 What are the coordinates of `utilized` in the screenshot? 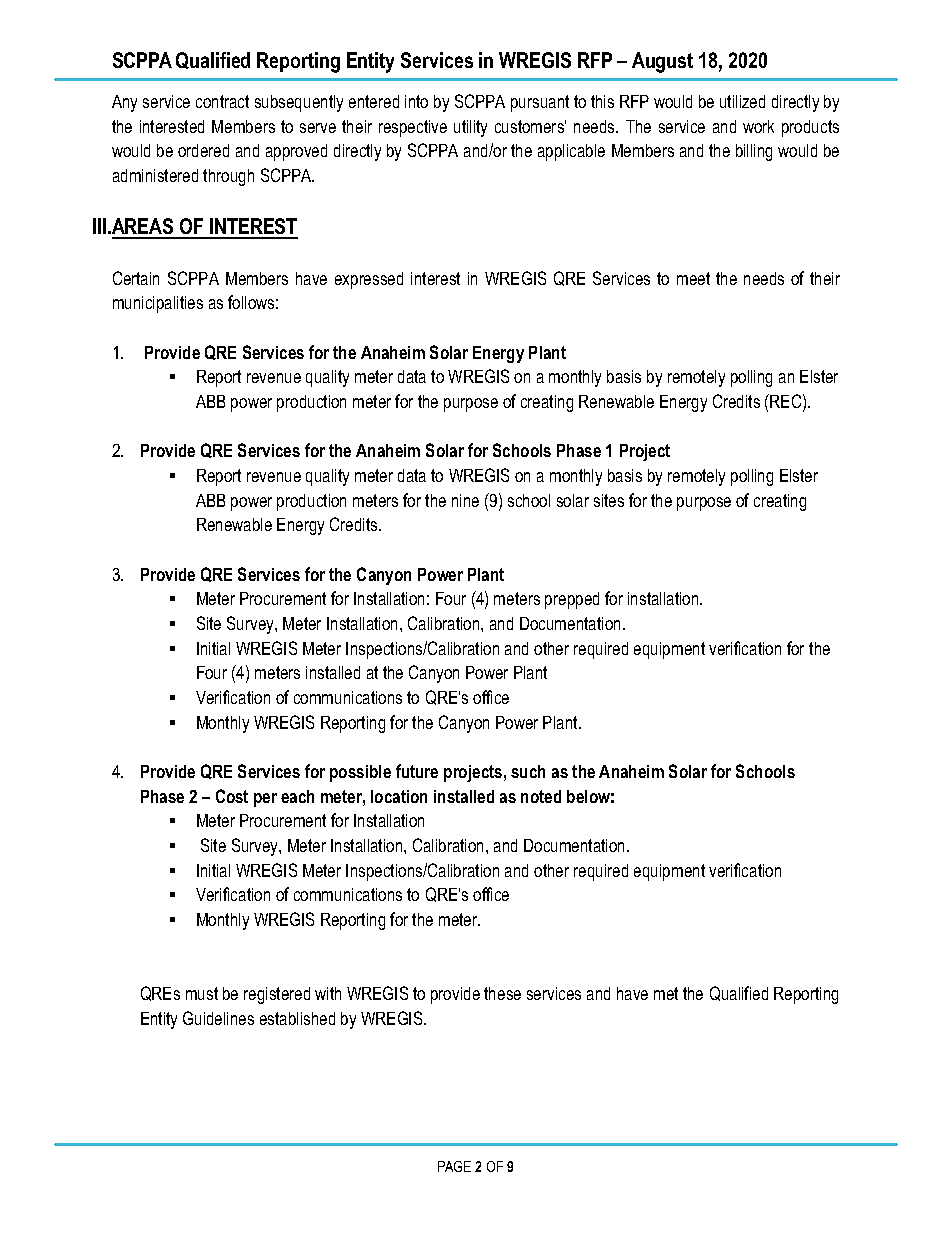 It's located at (742, 101).
